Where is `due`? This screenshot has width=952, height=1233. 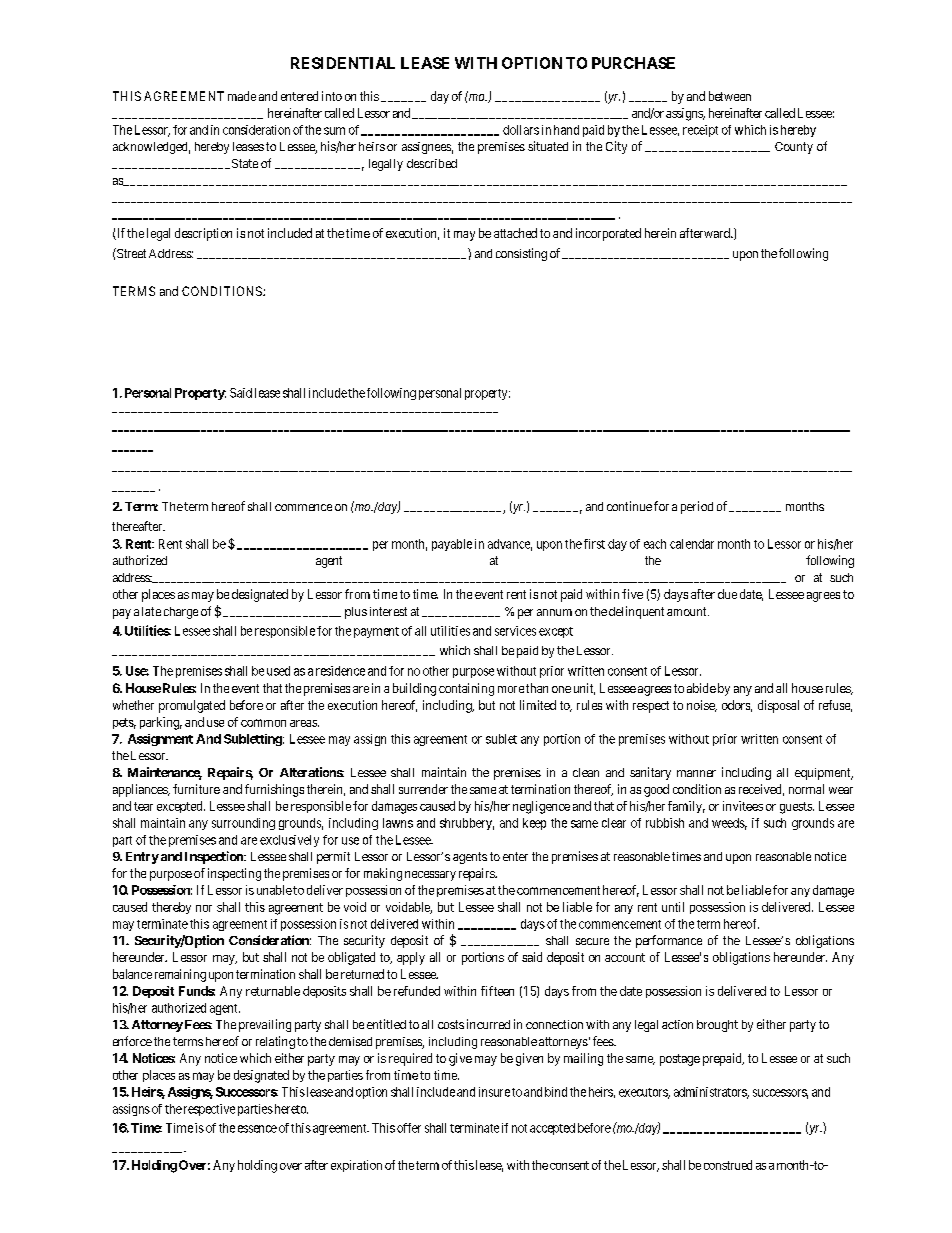 due is located at coordinates (727, 594).
